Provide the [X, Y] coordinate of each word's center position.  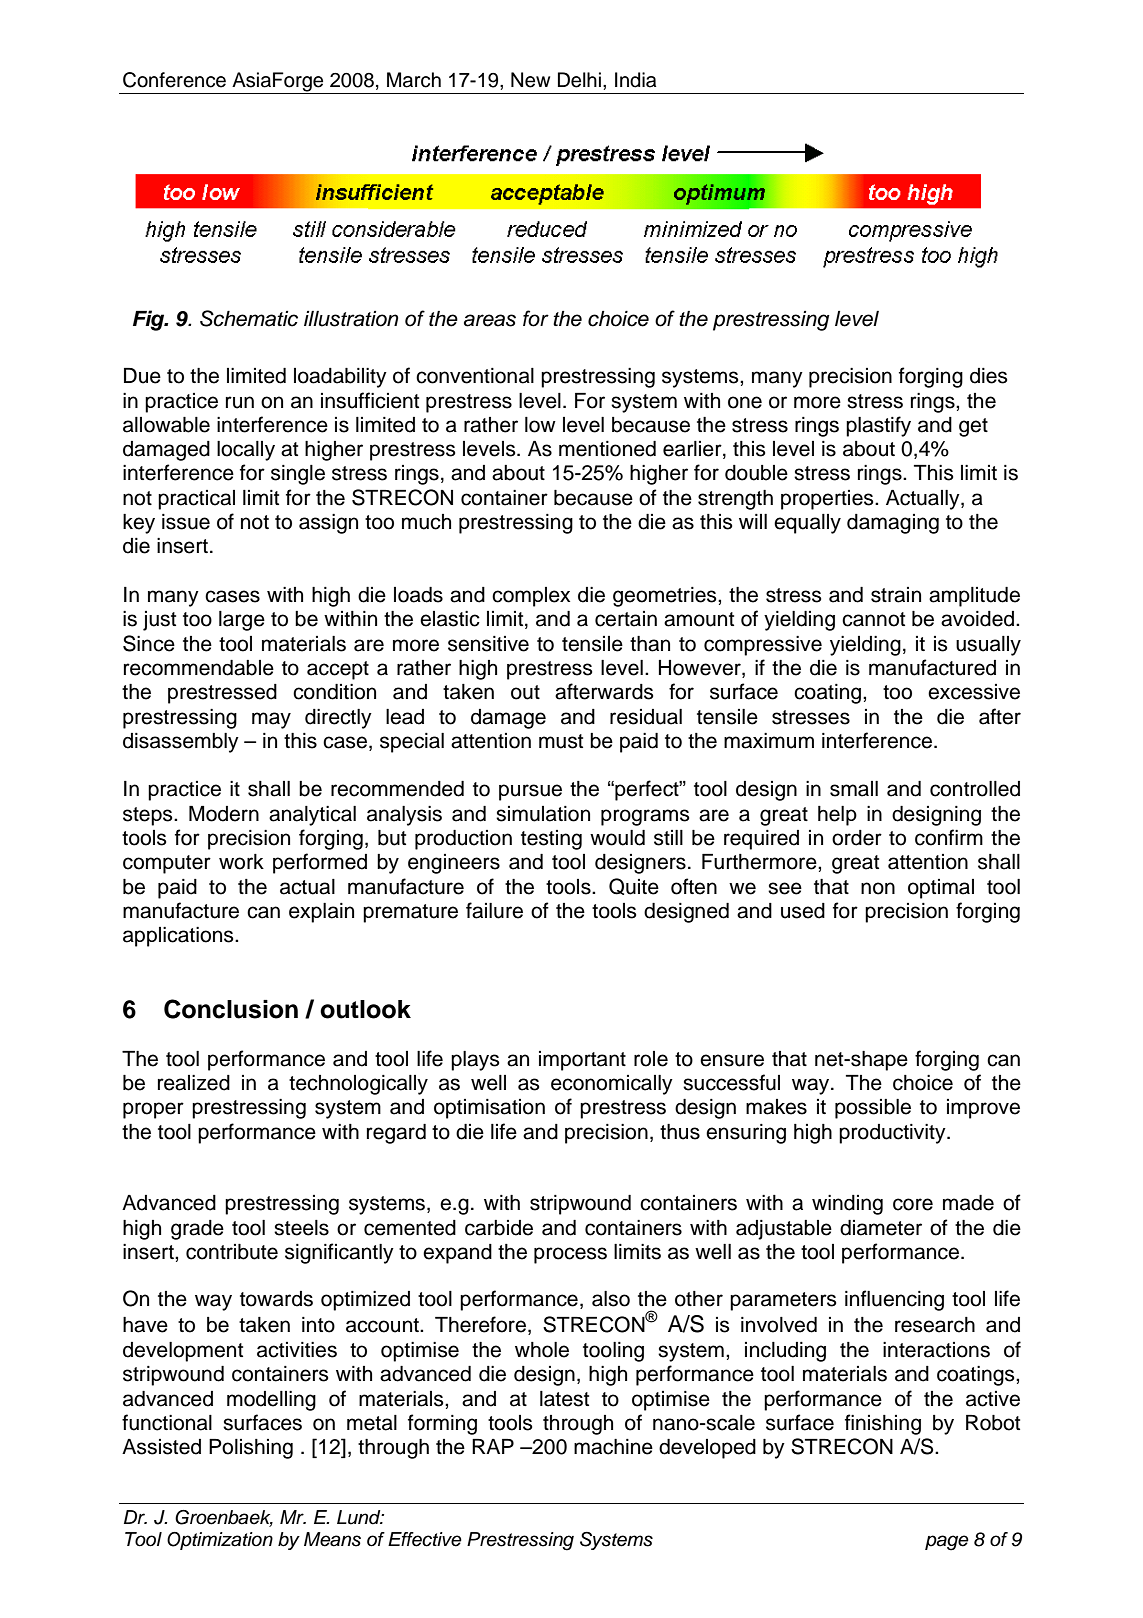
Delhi [579, 80]
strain [896, 595]
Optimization [220, 1541]
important [582, 1061]
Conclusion [231, 1009]
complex [531, 597]
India [635, 80]
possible [873, 1109]
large [242, 621]
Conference [174, 80]
